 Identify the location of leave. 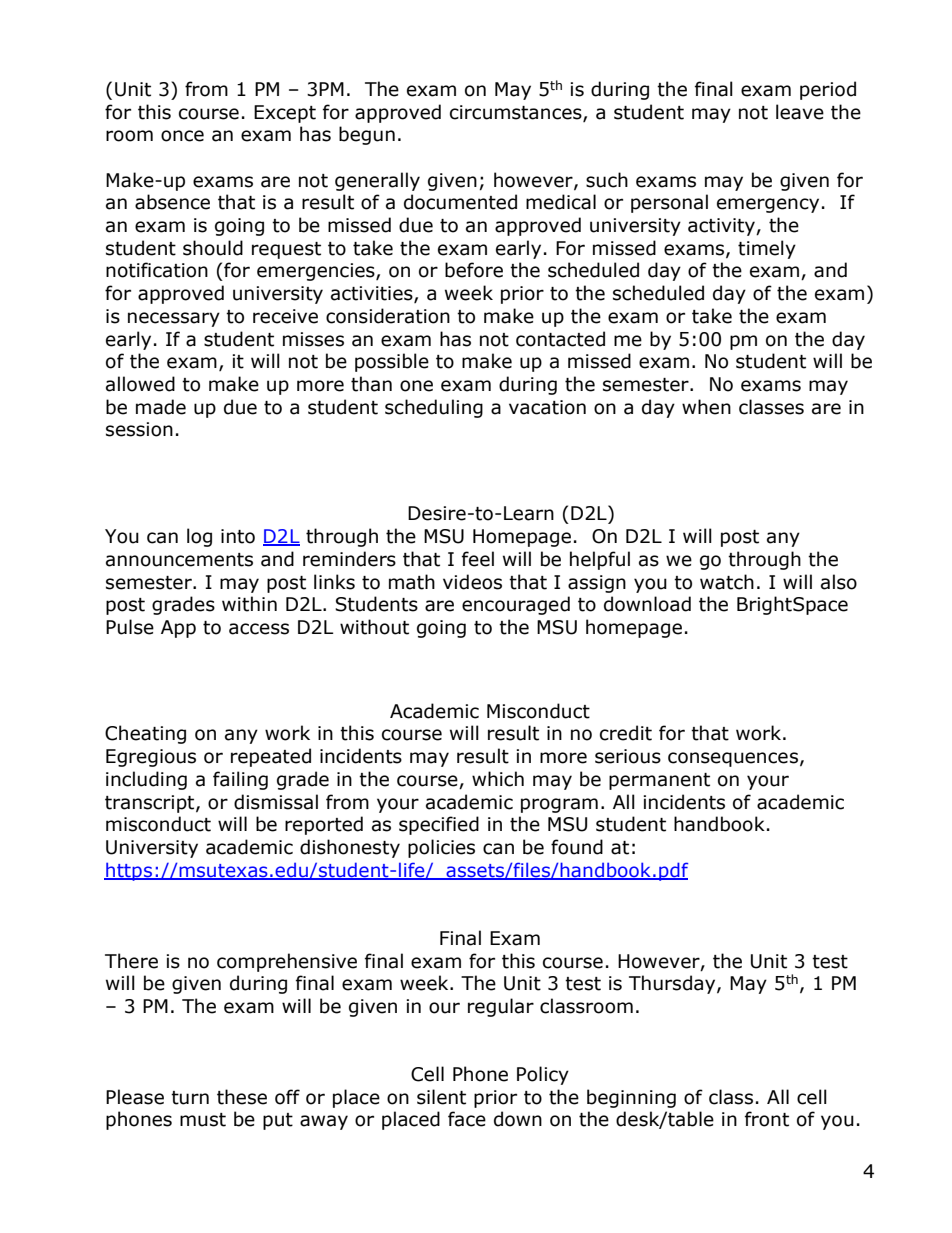
(800, 112).
